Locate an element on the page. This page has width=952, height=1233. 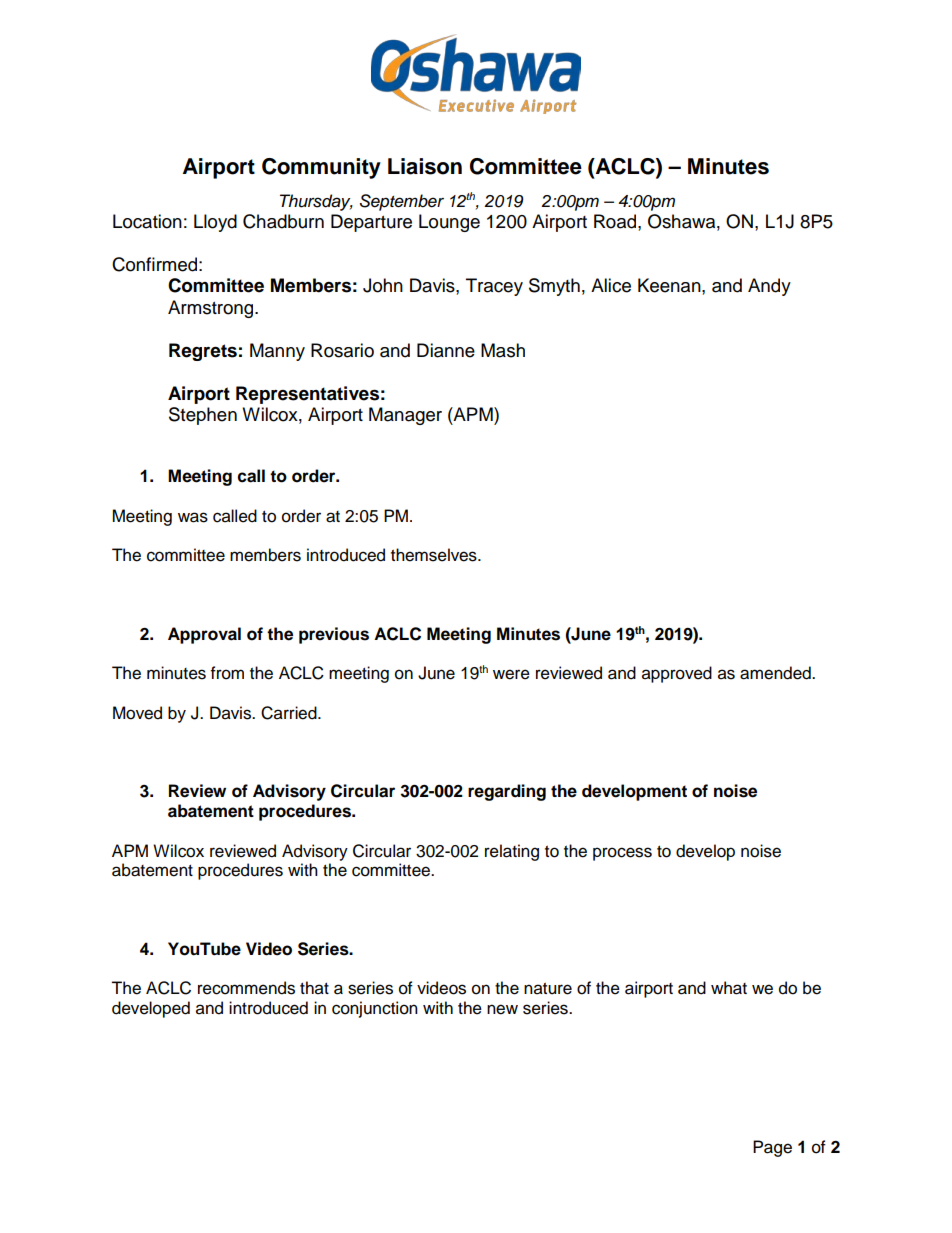
recommends is located at coordinates (246, 988).
